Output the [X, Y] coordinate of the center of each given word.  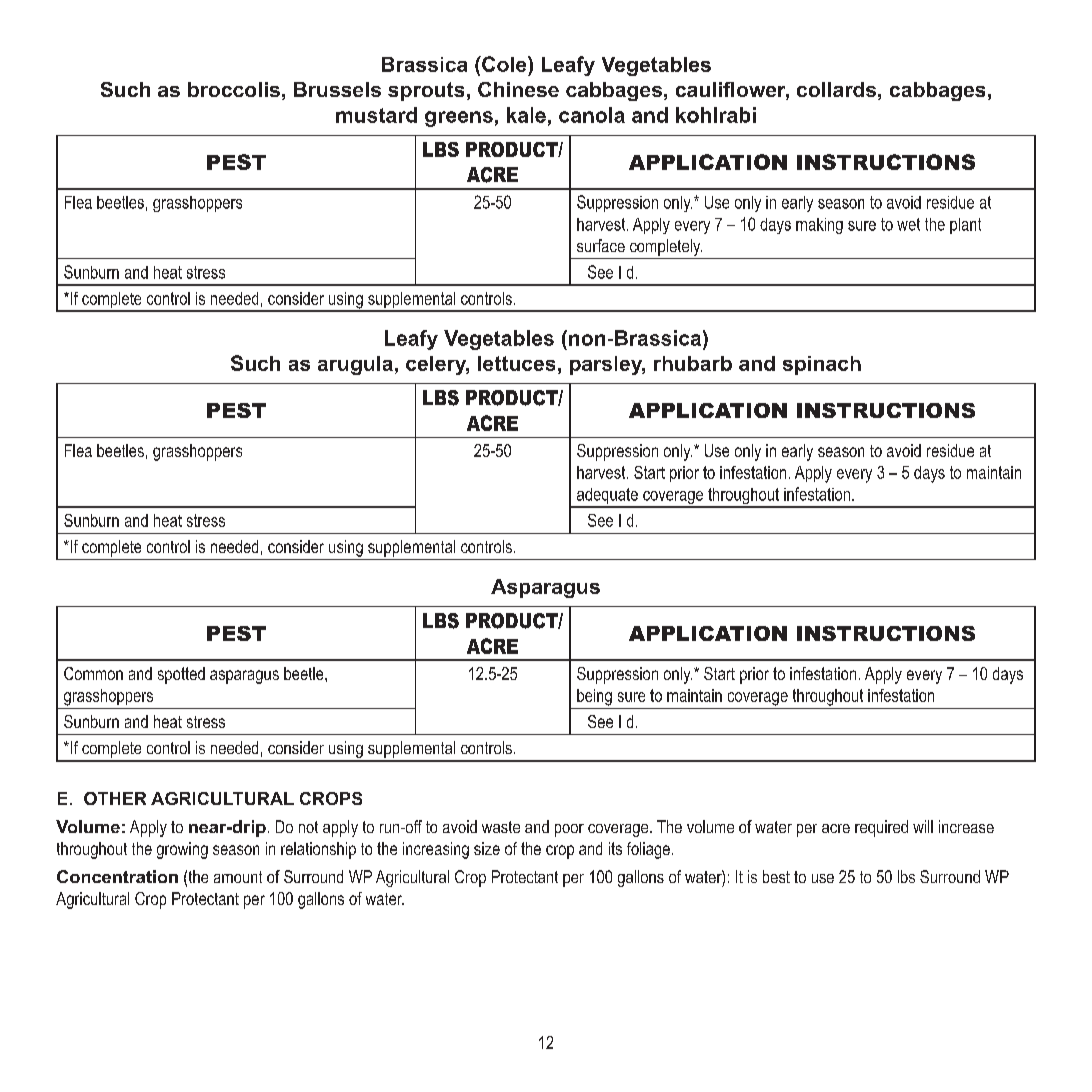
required [881, 828]
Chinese [518, 89]
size [487, 848]
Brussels [337, 89]
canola [592, 115]
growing [182, 850]
